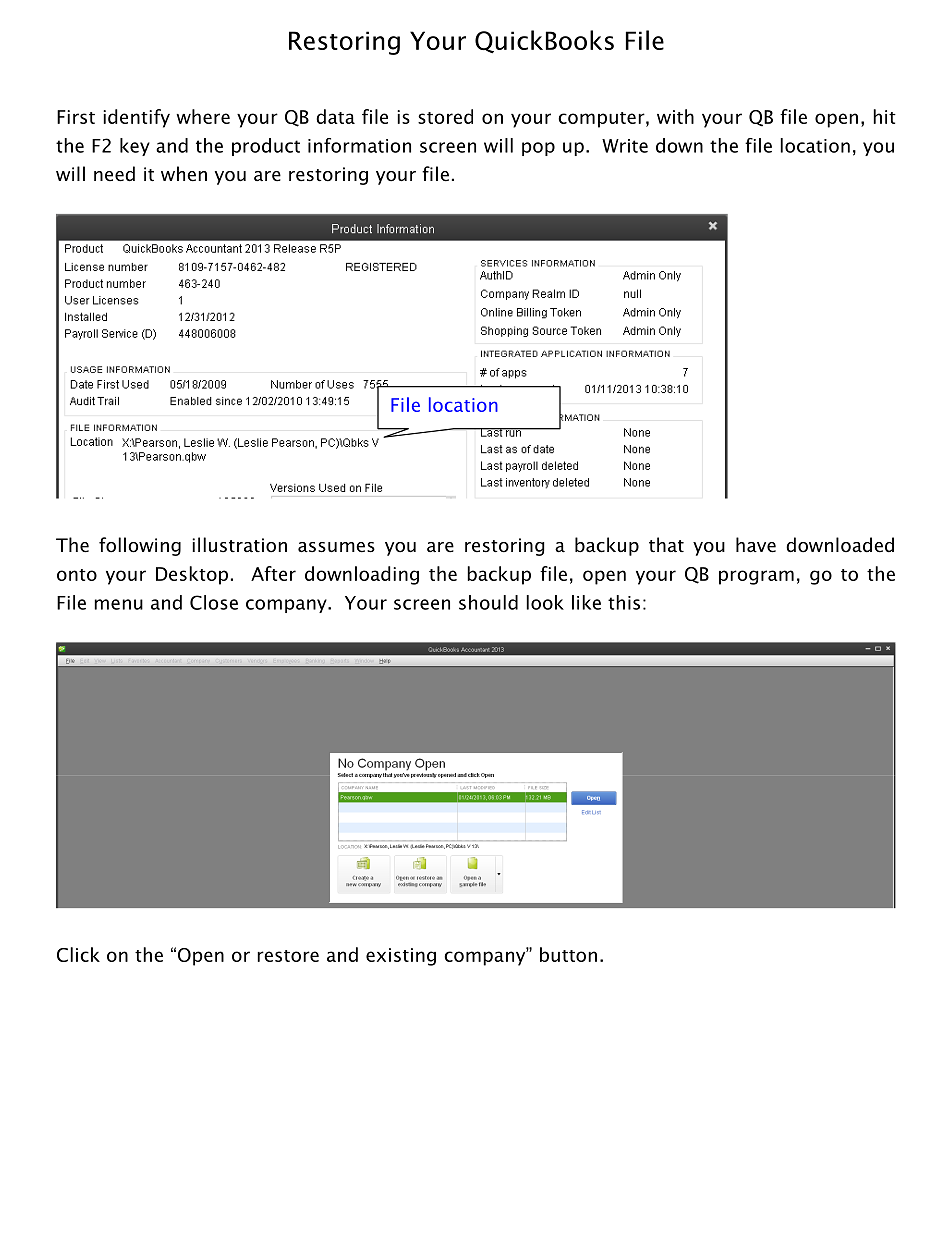  I want to click on Click, so click(78, 954).
